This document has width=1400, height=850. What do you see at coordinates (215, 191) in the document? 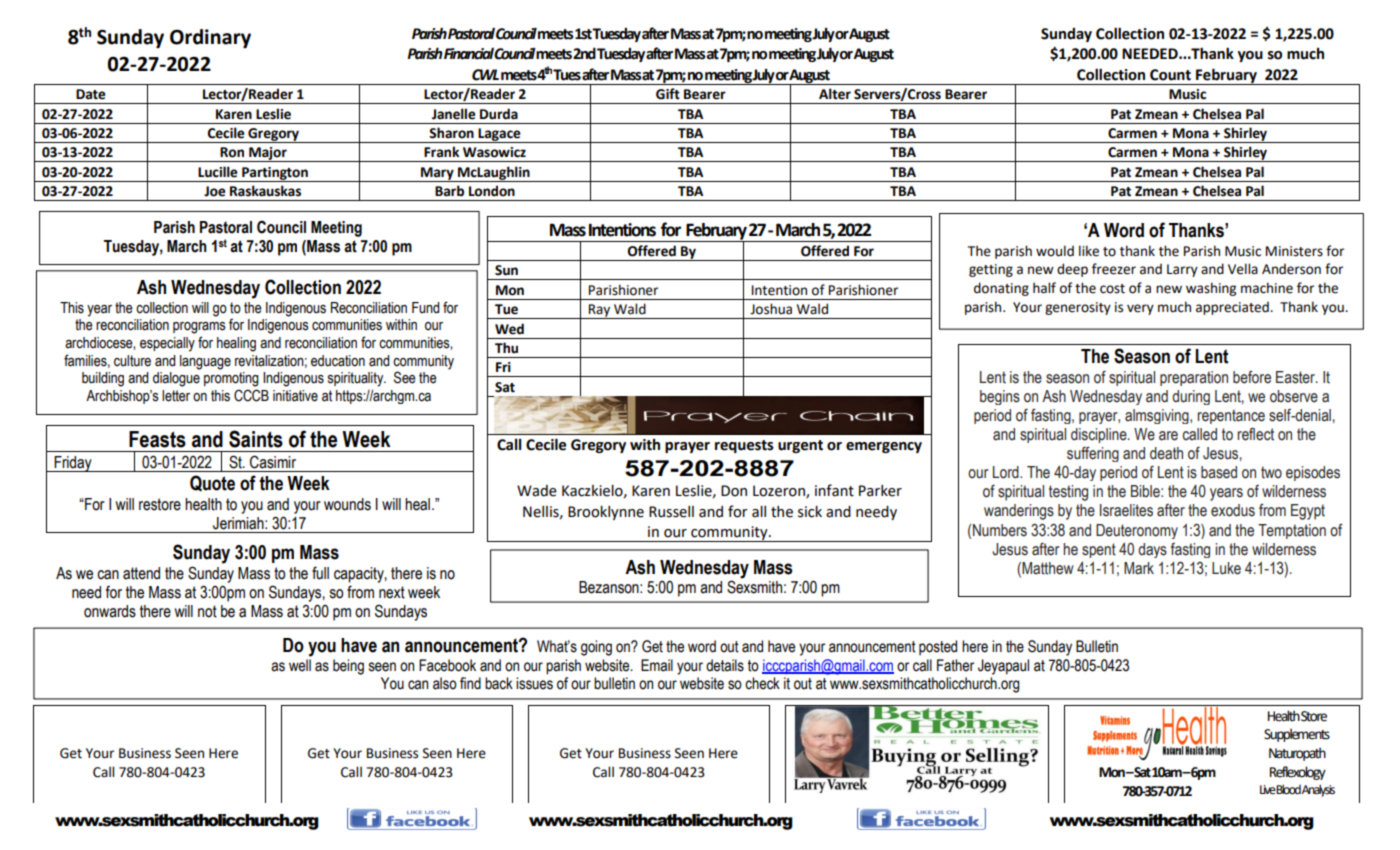
I see `Joe` at bounding box center [215, 191].
